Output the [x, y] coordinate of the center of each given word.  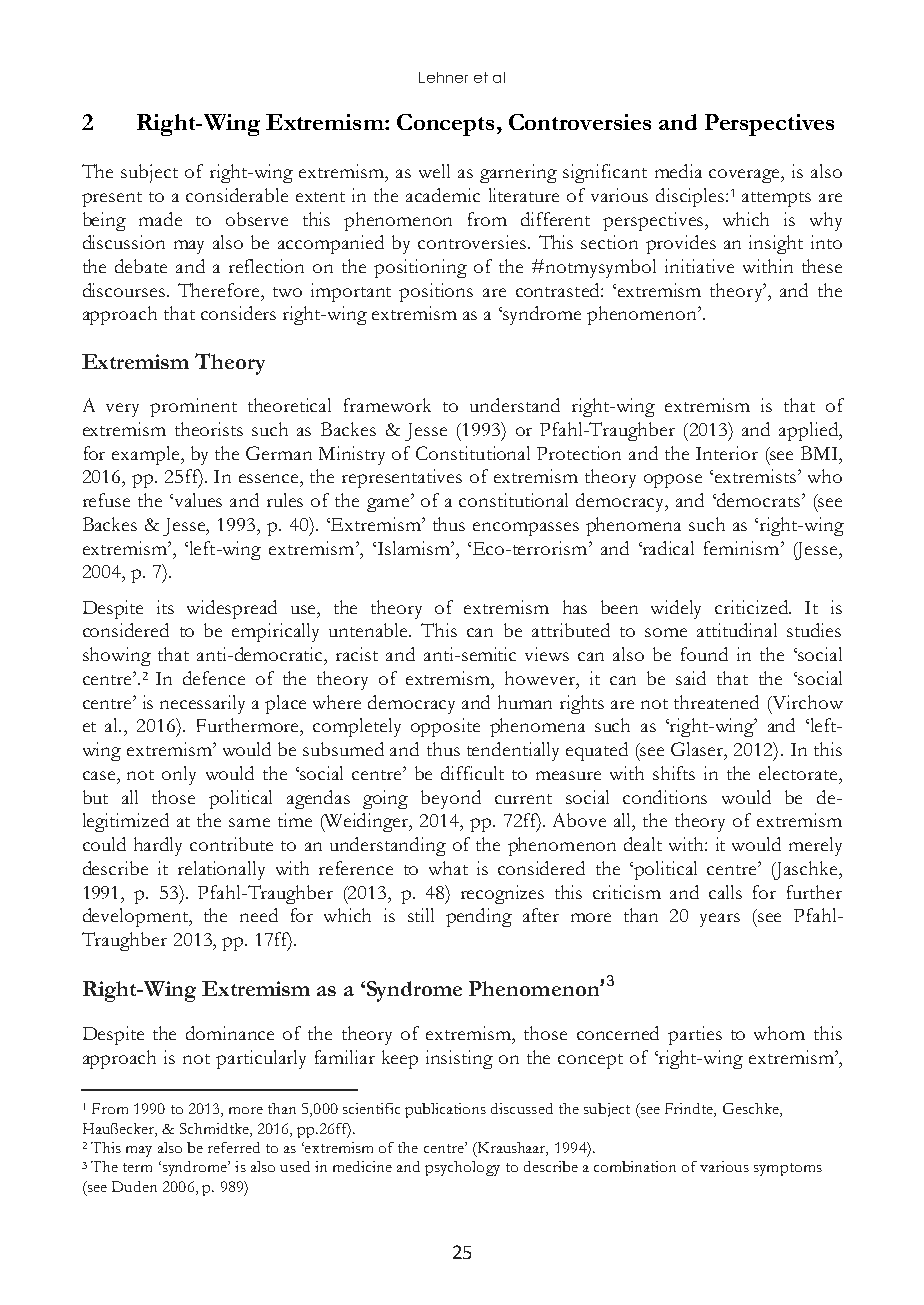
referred [234, 1147]
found [704, 654]
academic [443, 195]
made [160, 219]
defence [214, 678]
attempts [776, 199]
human [525, 702]
